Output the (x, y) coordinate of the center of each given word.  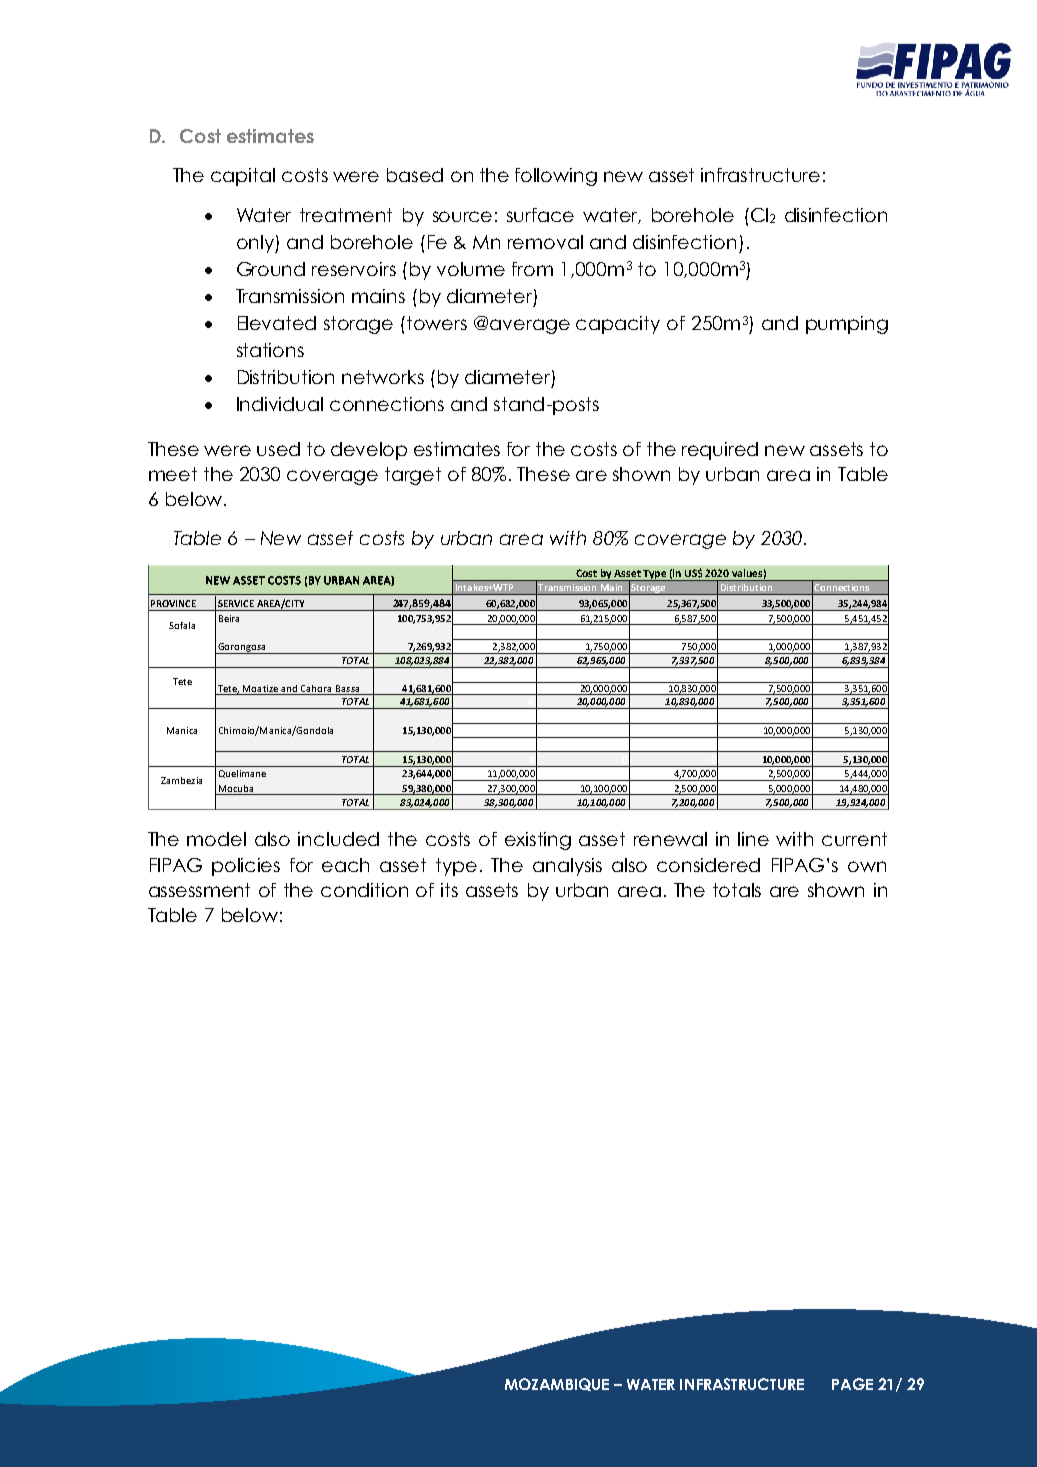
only (256, 244)
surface (540, 215)
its (449, 890)
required (720, 451)
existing (538, 841)
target (413, 476)
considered (708, 865)
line (753, 839)
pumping (847, 325)
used (278, 449)
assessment (199, 890)
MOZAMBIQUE (557, 1384)
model (216, 839)
